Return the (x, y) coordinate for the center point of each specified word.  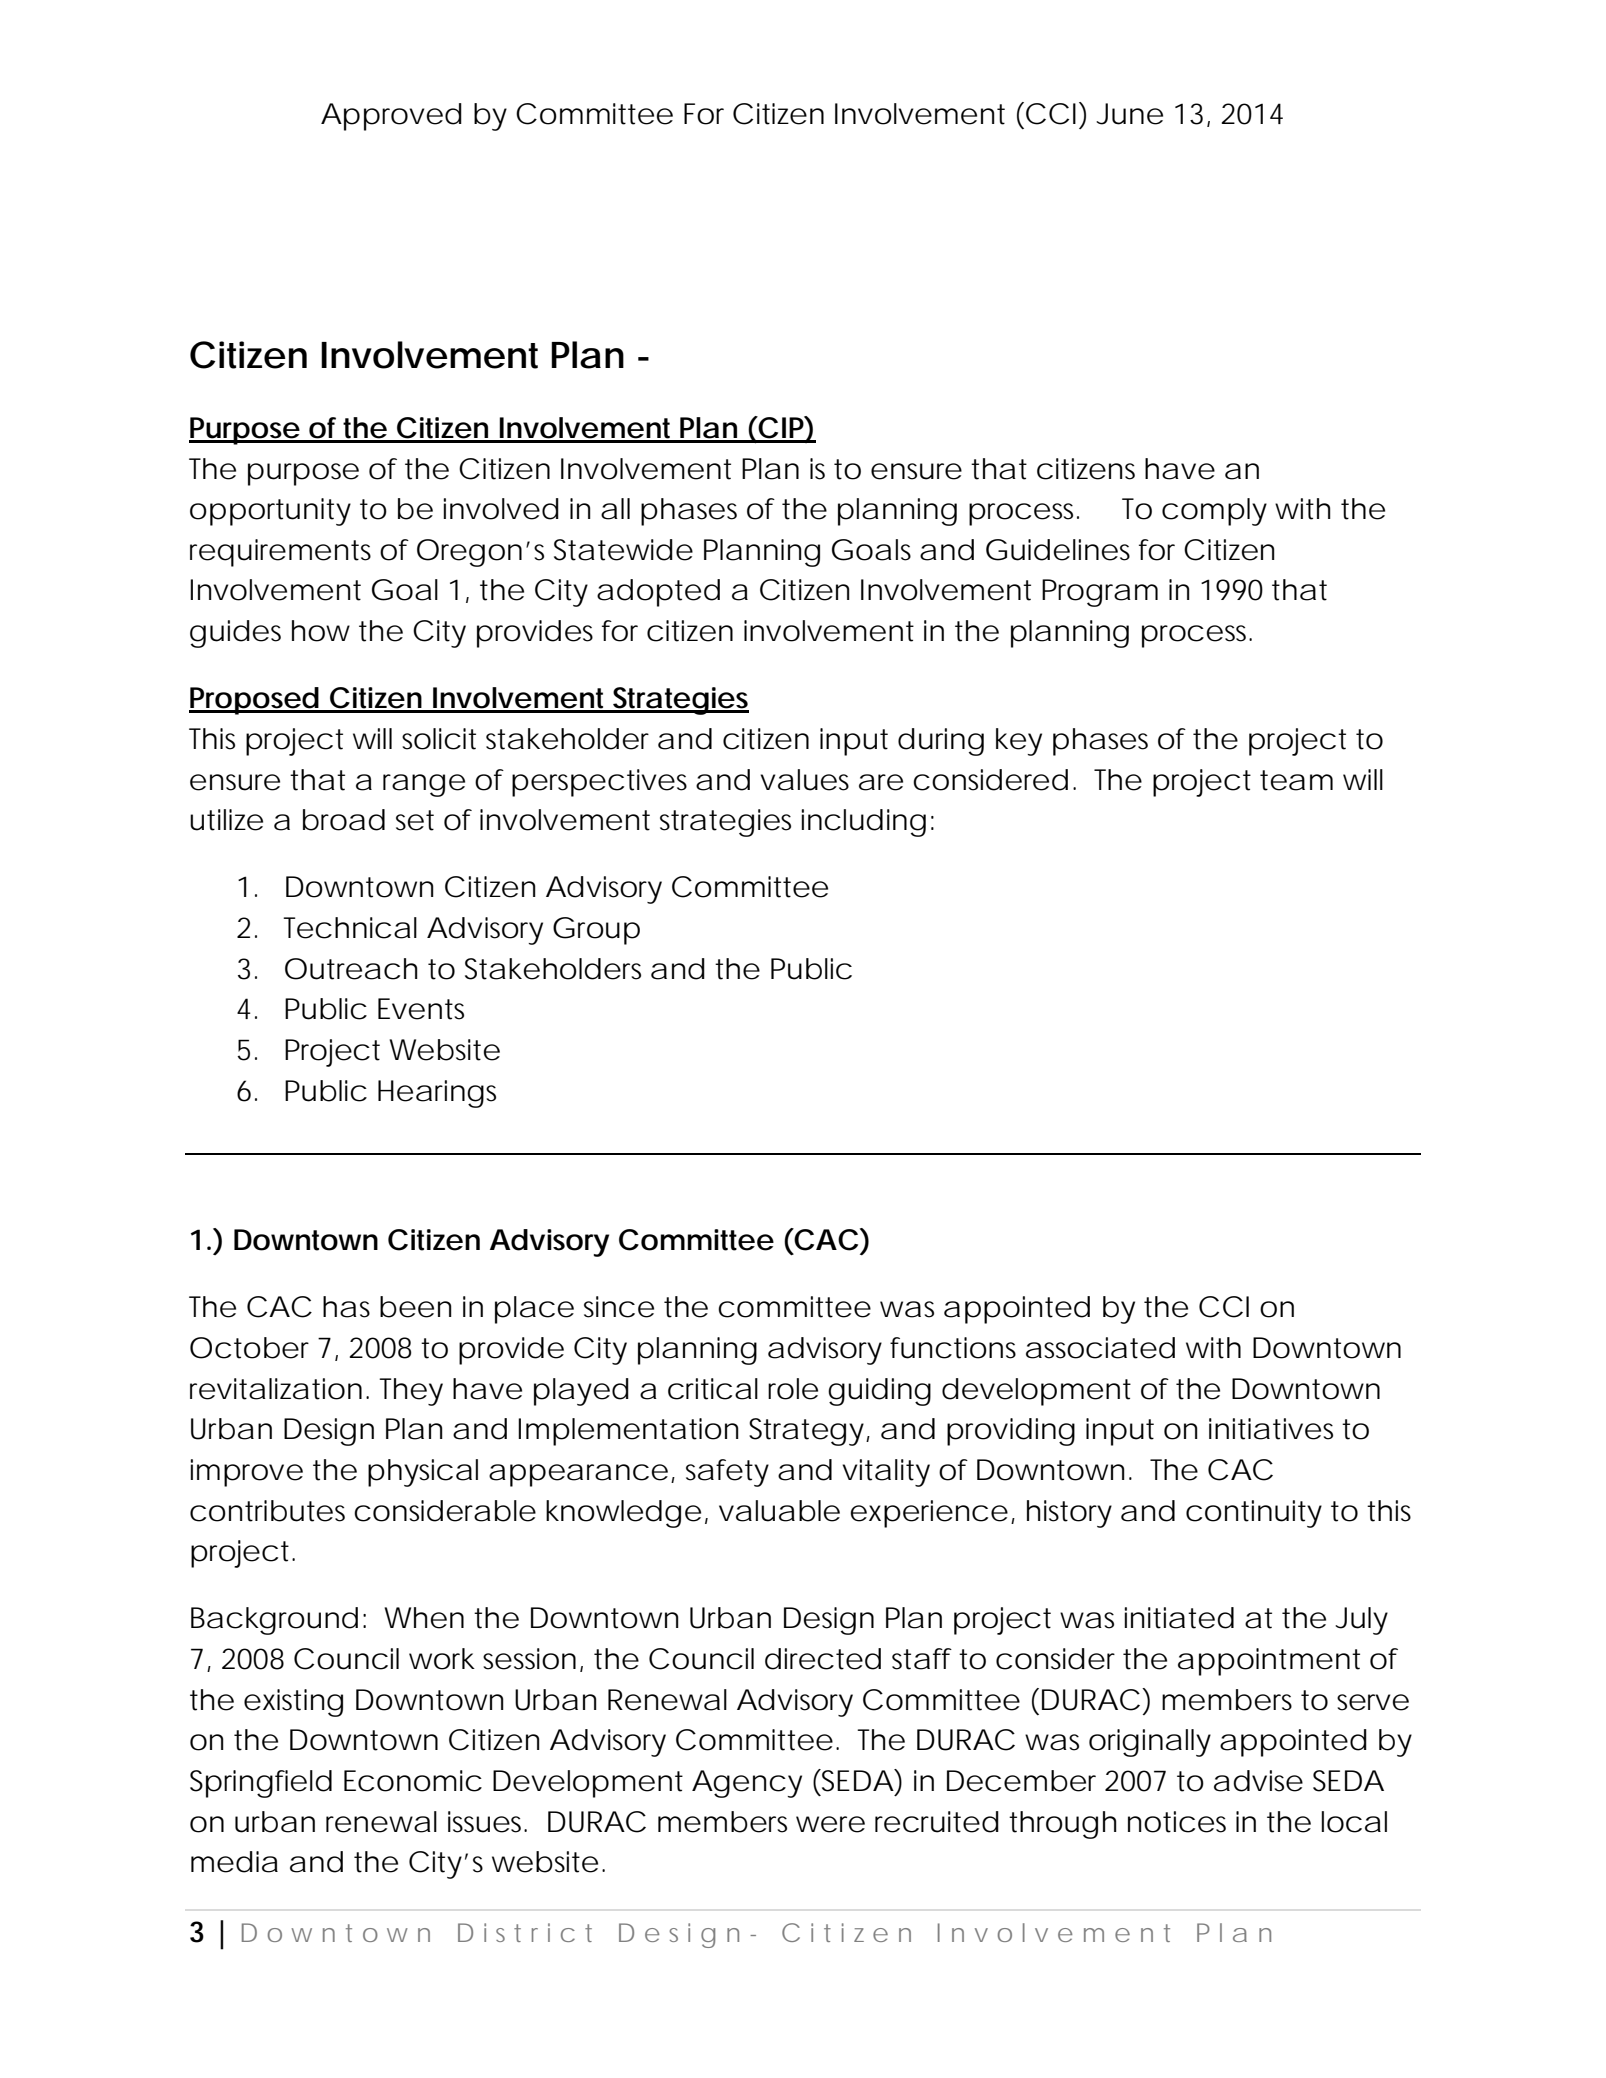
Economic (413, 1781)
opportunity (270, 512)
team (1296, 780)
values (804, 780)
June (1129, 114)
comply (1214, 512)
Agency (747, 1784)
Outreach (351, 969)
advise (1258, 1781)
